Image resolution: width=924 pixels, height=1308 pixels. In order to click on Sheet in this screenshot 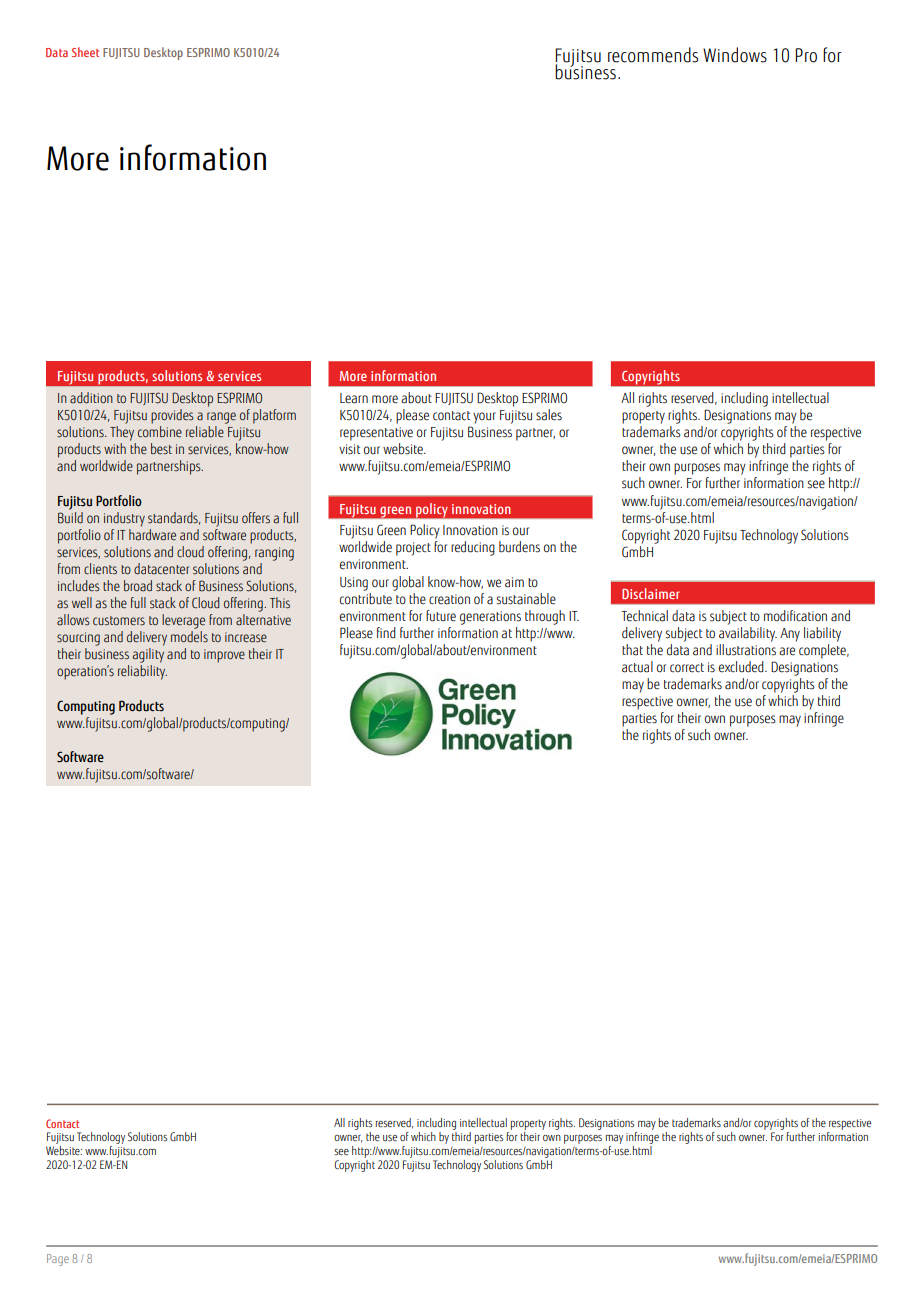, I will do `click(85, 52)`.
